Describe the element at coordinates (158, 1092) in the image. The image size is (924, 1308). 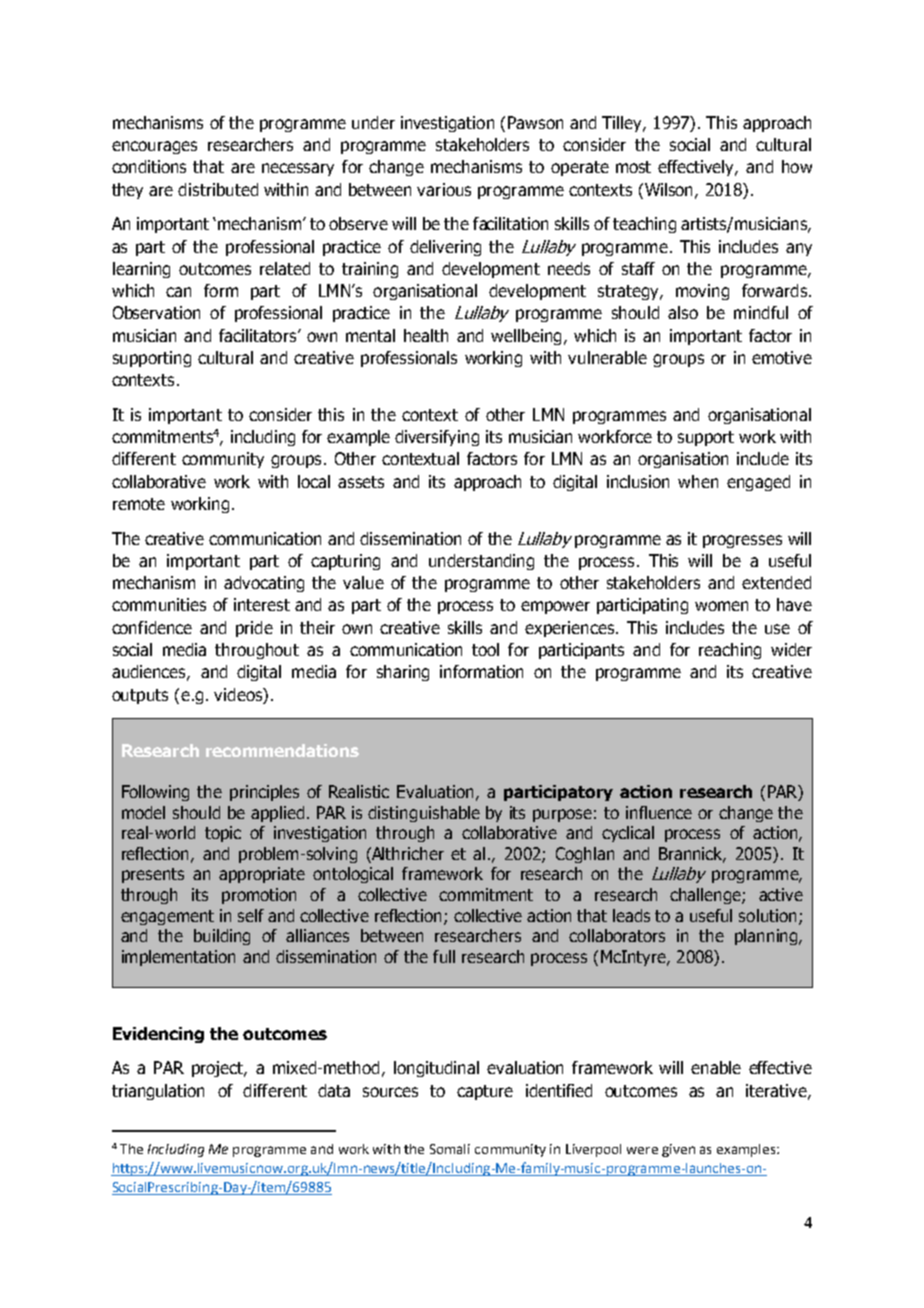
I see `triangulation` at that location.
